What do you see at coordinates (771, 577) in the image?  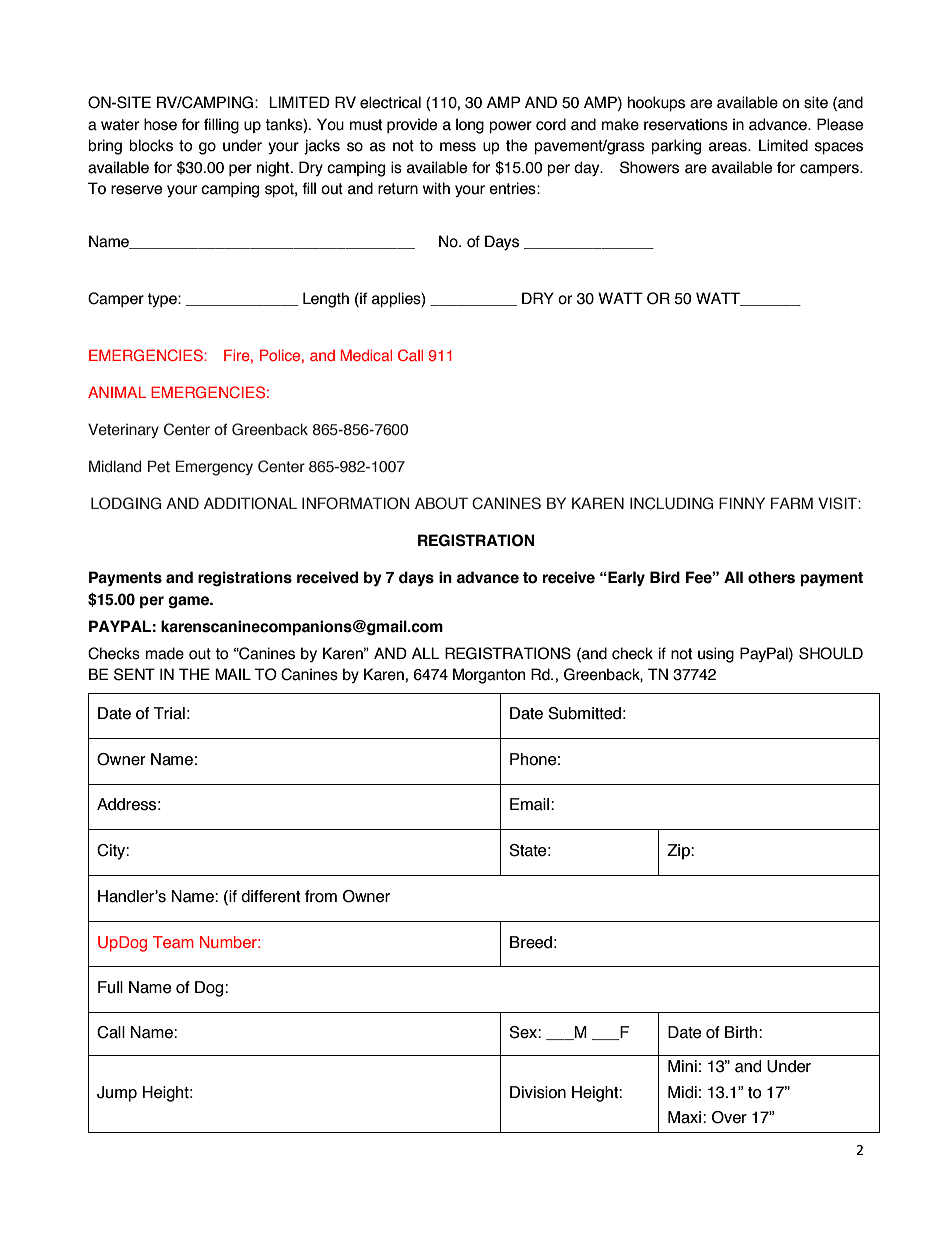 I see `others` at bounding box center [771, 577].
